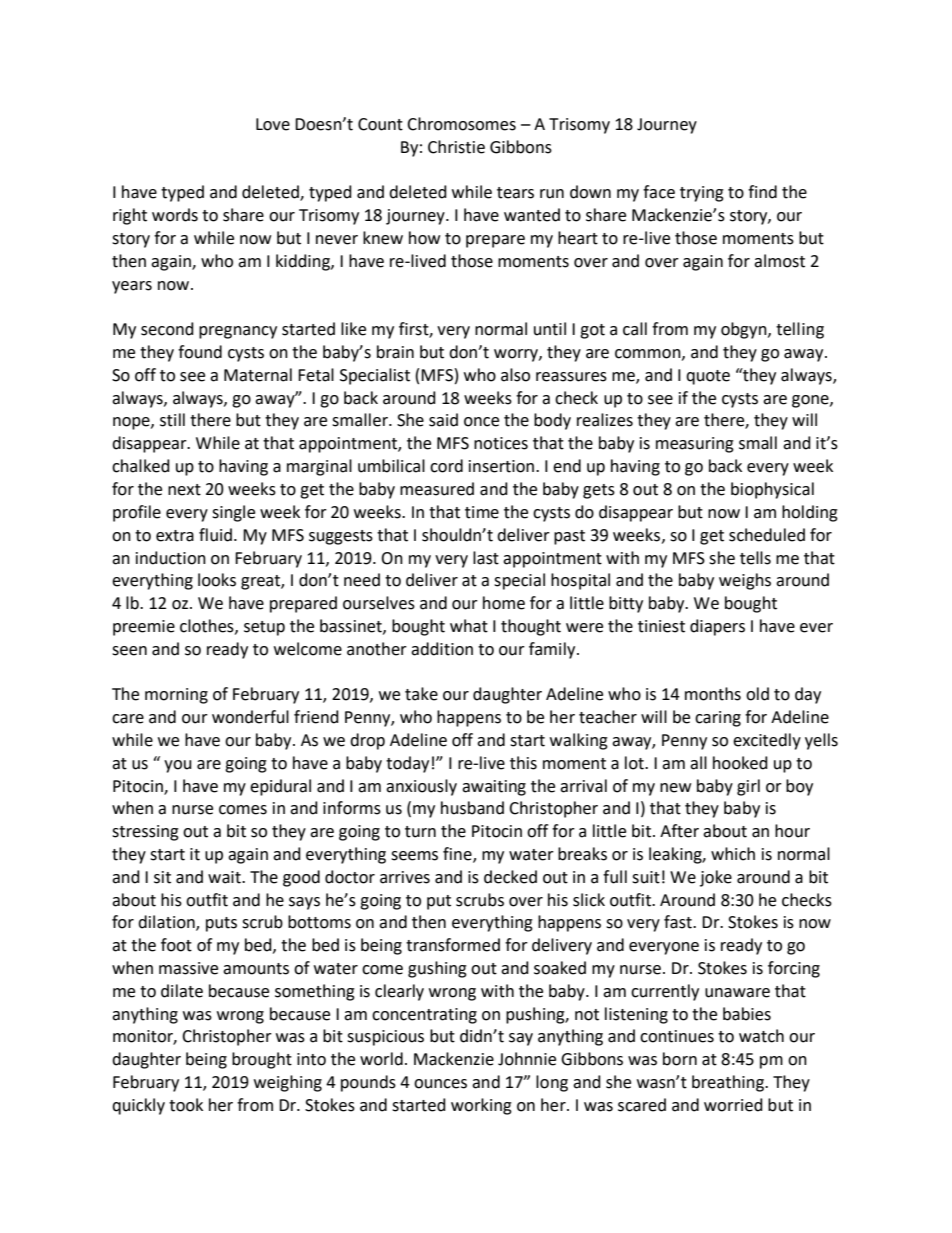 The image size is (952, 1233). What do you see at coordinates (273, 124) in the document?
I see `Love` at bounding box center [273, 124].
